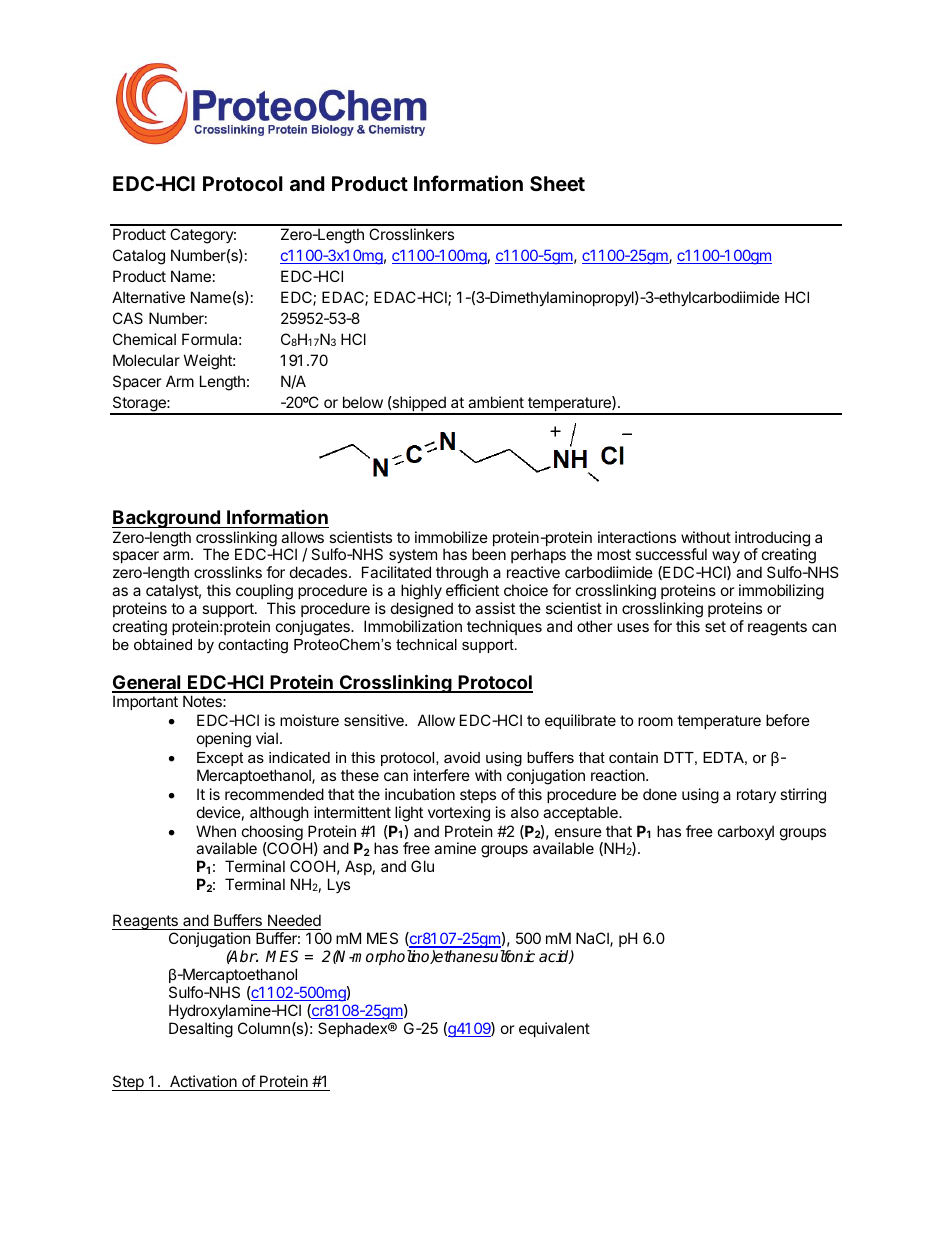 This screenshot has width=952, height=1233. What do you see at coordinates (504, 627) in the screenshot?
I see `techniques` at bounding box center [504, 627].
